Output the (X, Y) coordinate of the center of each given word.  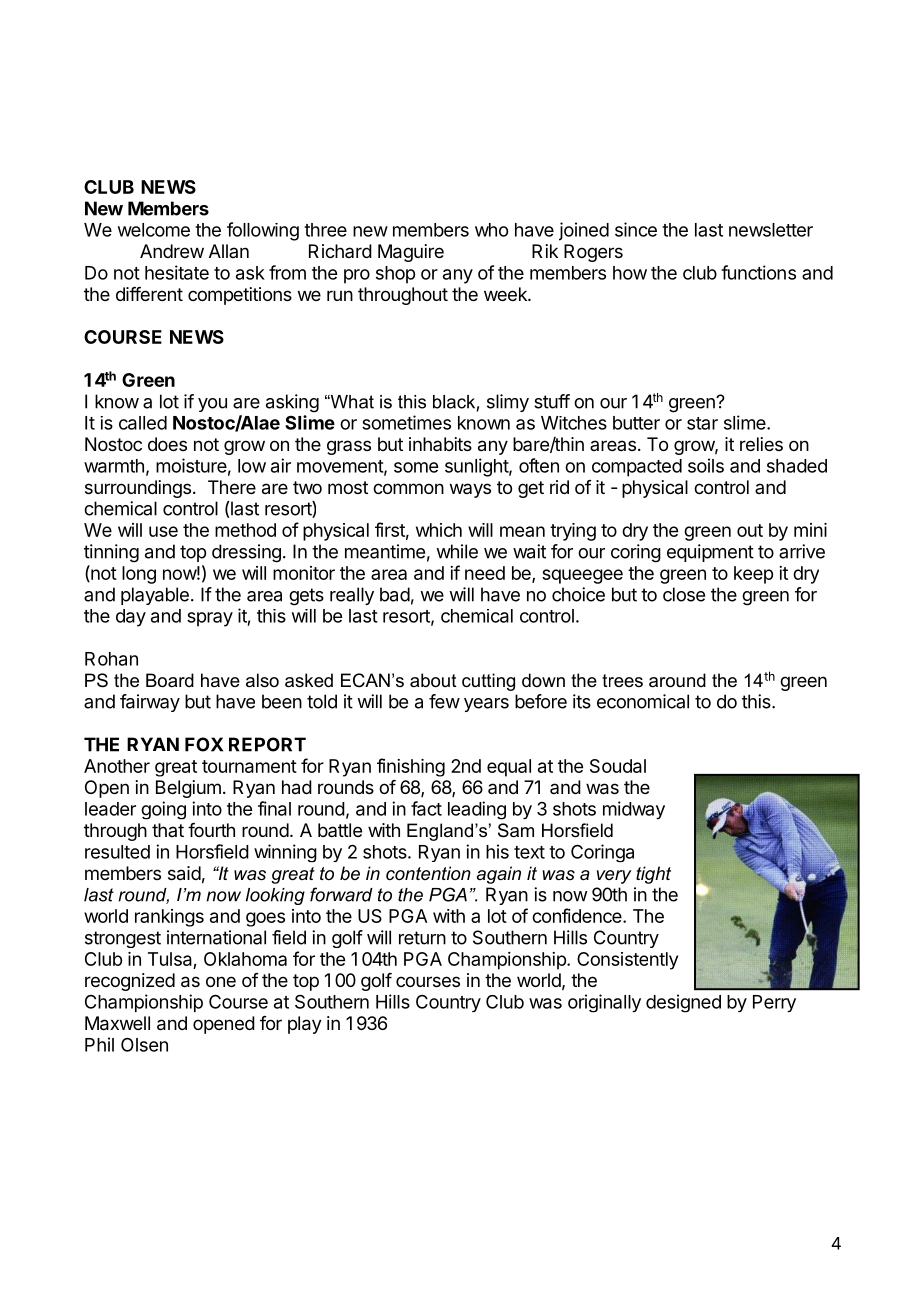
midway (634, 810)
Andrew (172, 251)
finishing (411, 767)
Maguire (411, 253)
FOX (204, 744)
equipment (710, 553)
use (163, 531)
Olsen (144, 1044)
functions (758, 272)
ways (470, 490)
